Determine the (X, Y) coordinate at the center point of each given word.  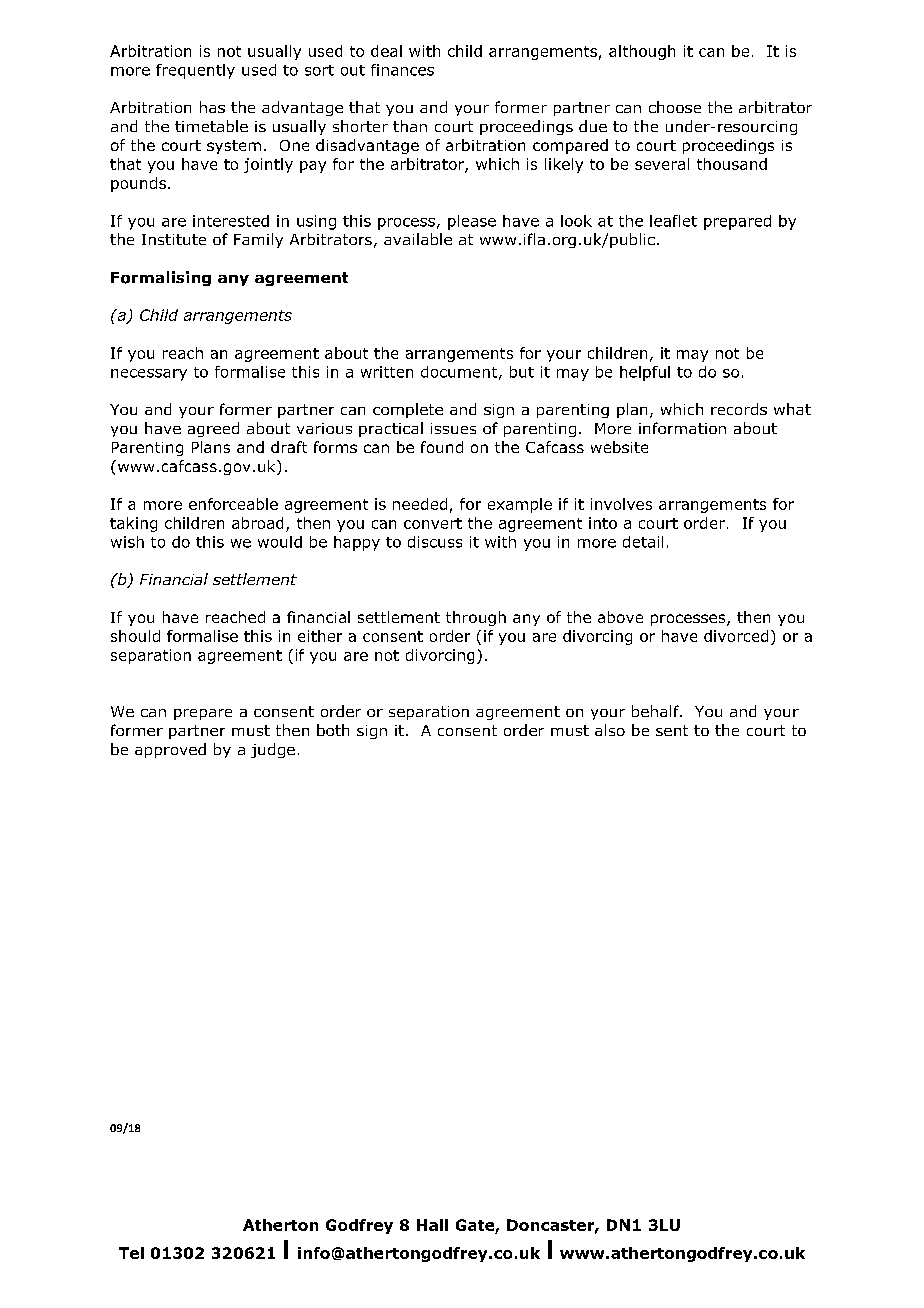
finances (402, 70)
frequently (195, 71)
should (135, 636)
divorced (736, 636)
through (476, 618)
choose (675, 107)
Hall (432, 1225)
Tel (131, 1253)
